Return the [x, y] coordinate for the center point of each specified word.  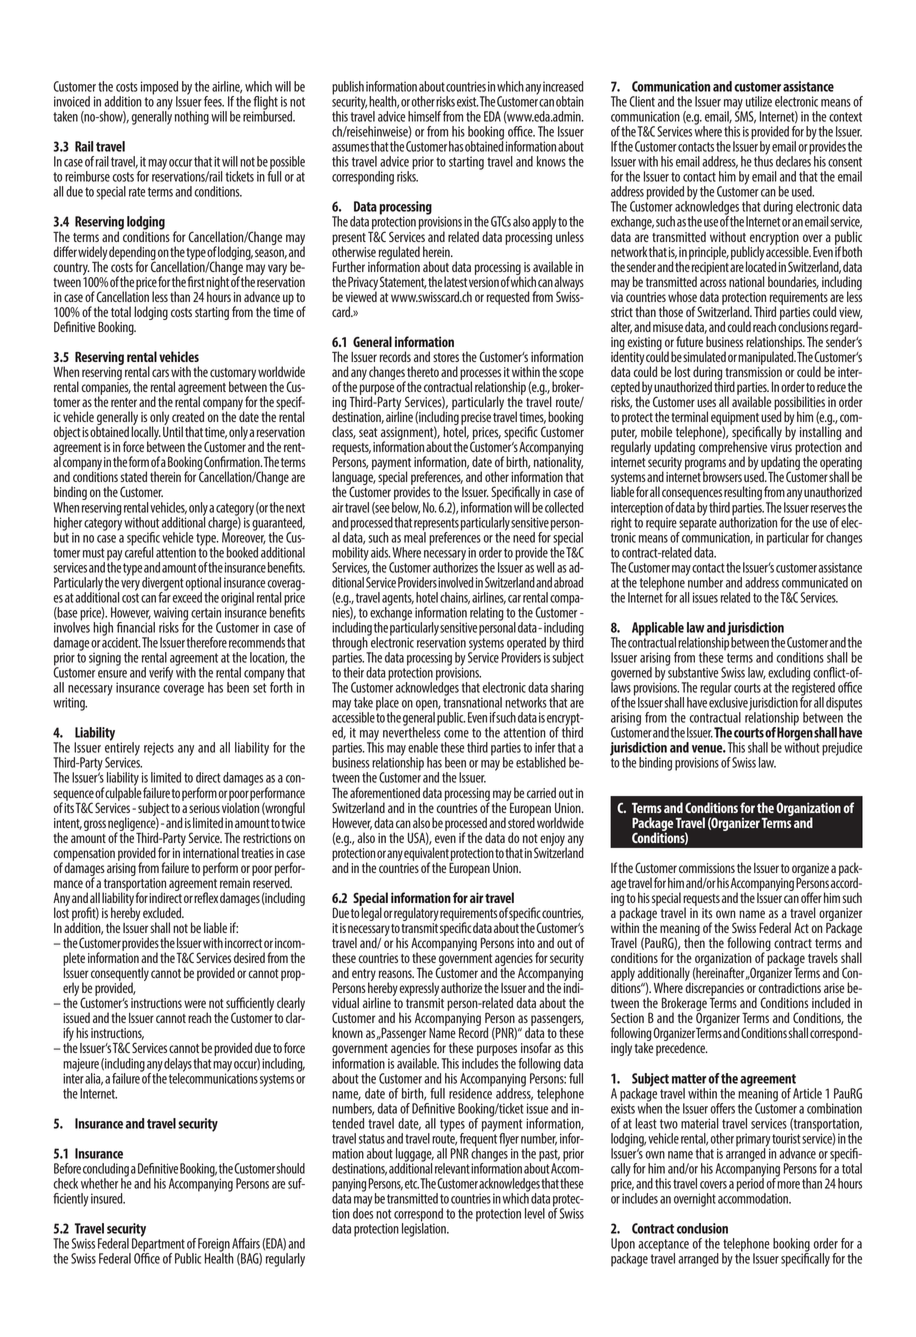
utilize [759, 101]
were [195, 1004]
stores [446, 357]
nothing [192, 118]
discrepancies [714, 989]
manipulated [767, 357]
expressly [419, 990]
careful [139, 551]
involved [455, 582]
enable [423, 747]
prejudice [842, 749]
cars [160, 373]
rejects [159, 749]
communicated [815, 582]
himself [424, 116]
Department [158, 1245]
